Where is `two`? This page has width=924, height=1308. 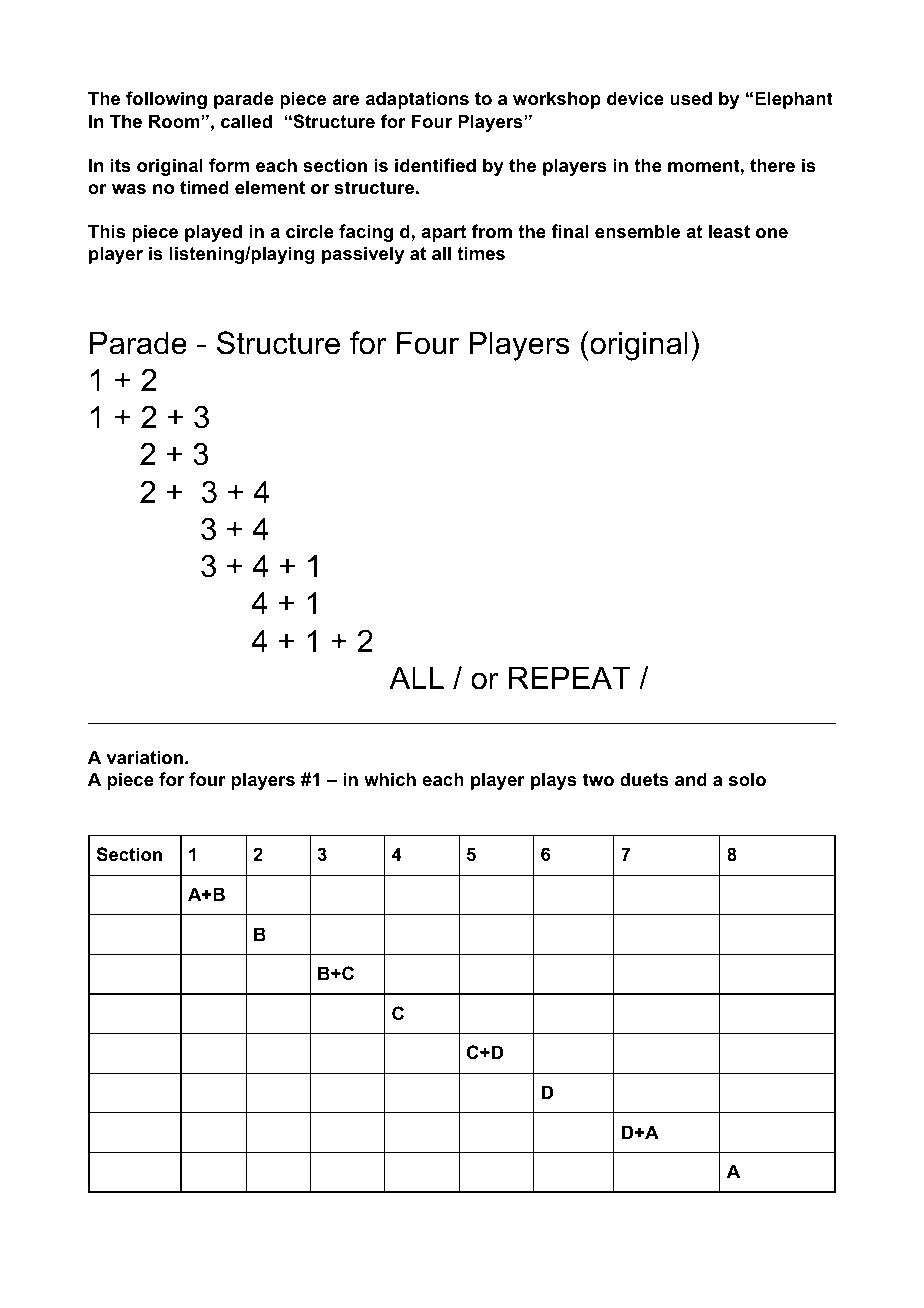 two is located at coordinates (598, 779).
